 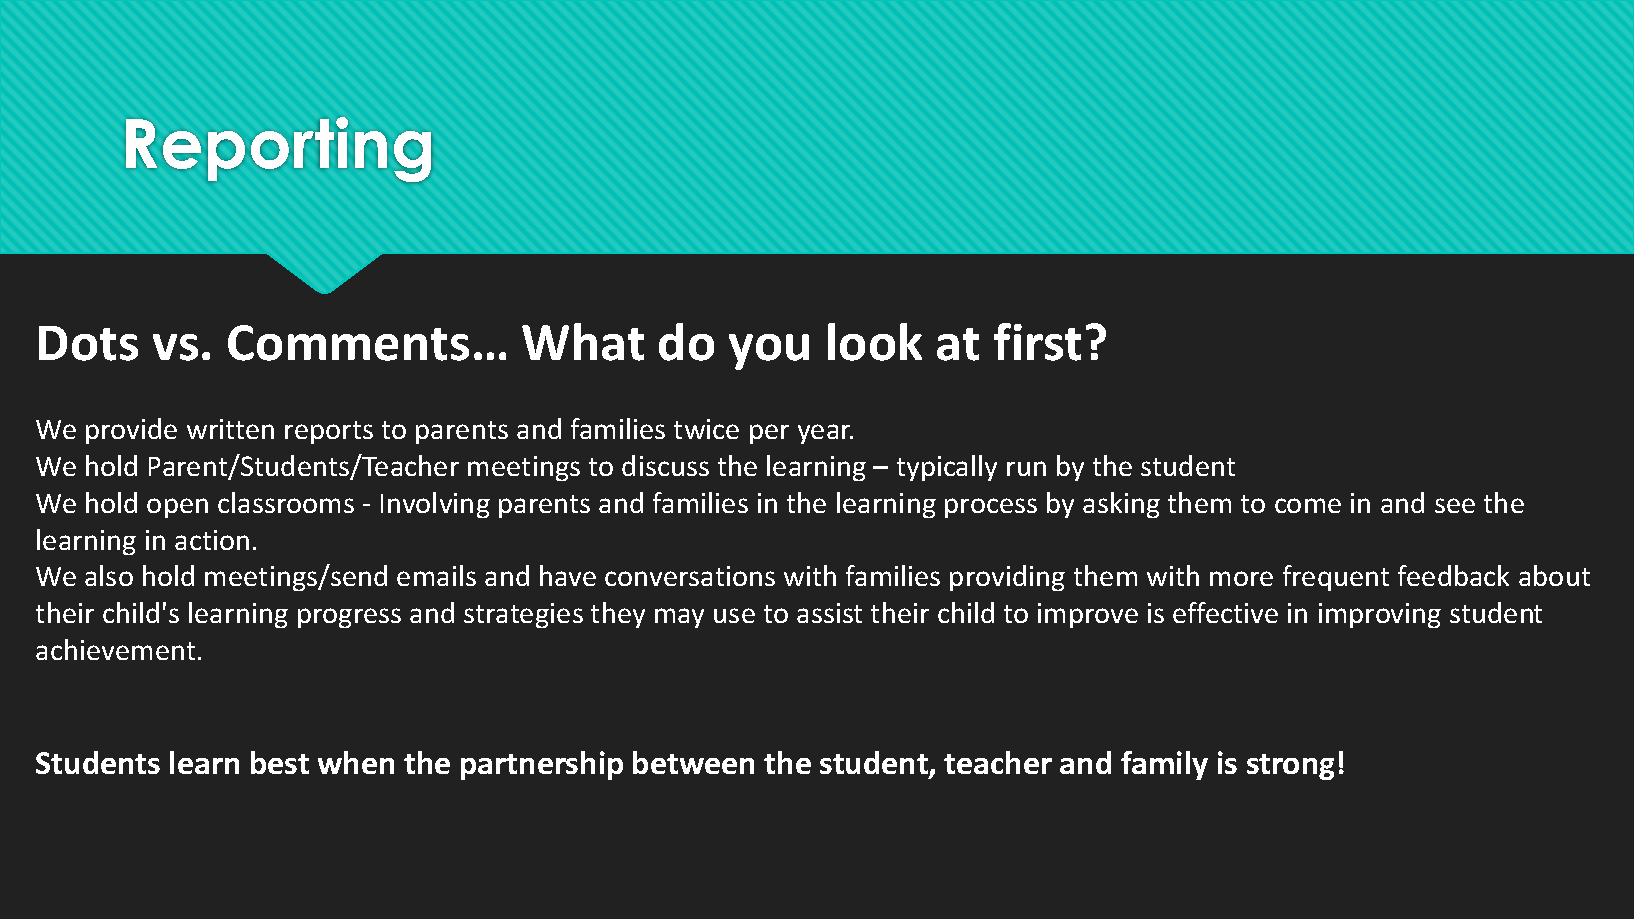 I want to click on look, so click(x=875, y=342).
